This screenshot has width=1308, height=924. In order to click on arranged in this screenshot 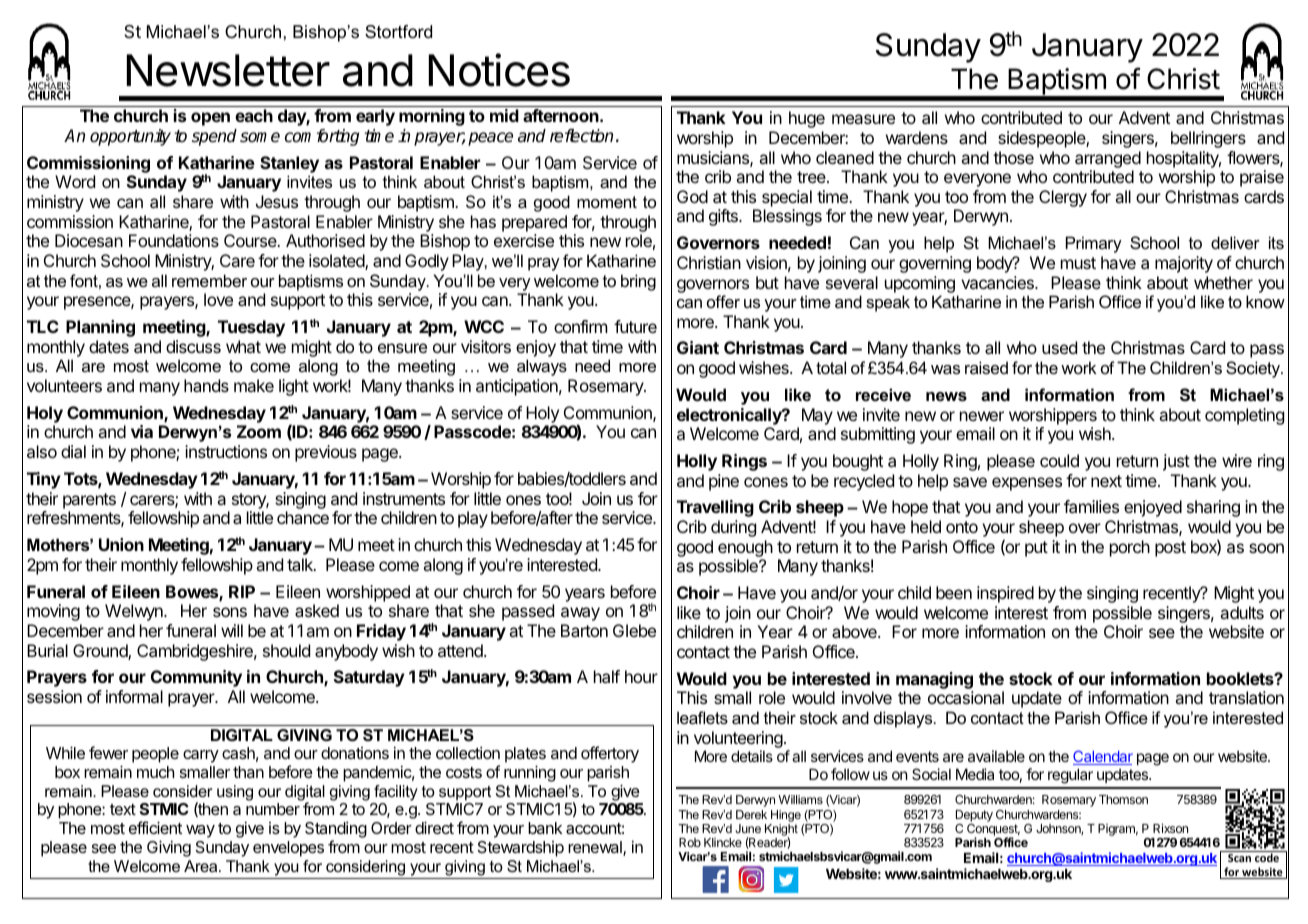, I will do `click(1108, 159)`.
